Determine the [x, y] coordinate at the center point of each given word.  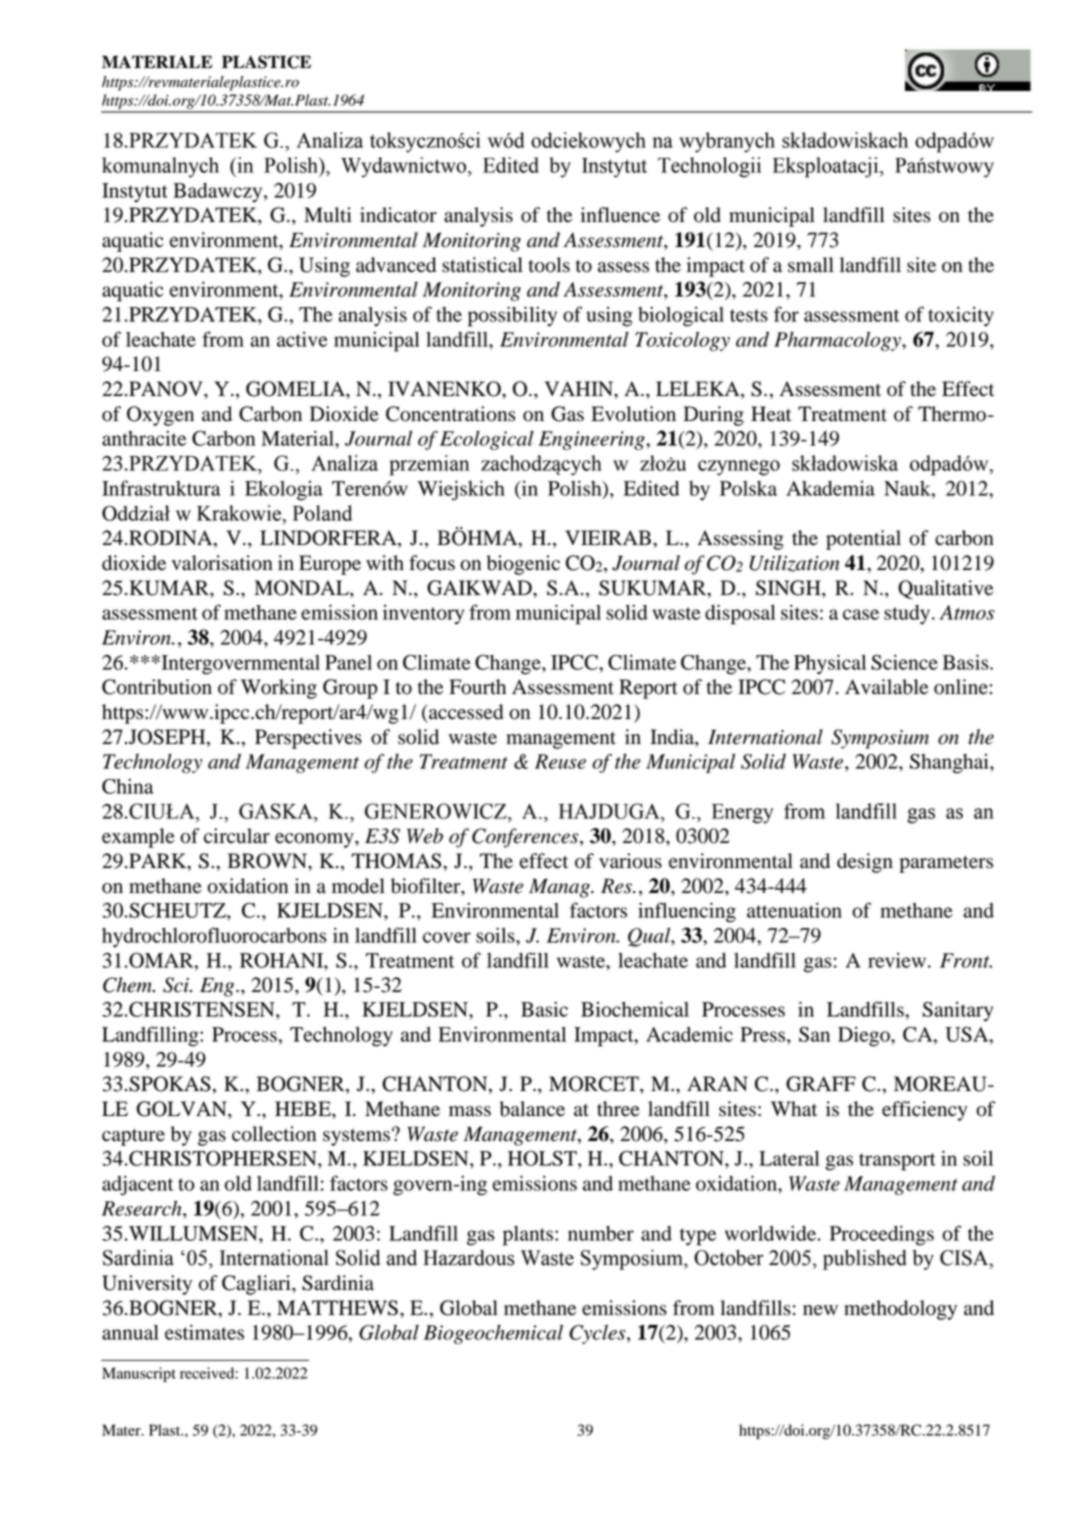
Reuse [560, 761]
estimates [204, 1332]
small [811, 265]
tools [549, 265]
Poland [322, 513]
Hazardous [468, 1258]
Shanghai [950, 764]
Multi [328, 215]
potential [863, 540]
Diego [865, 1037]
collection [274, 1134]
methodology [900, 1310]
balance [532, 1109]
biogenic [523, 565]
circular [237, 836]
